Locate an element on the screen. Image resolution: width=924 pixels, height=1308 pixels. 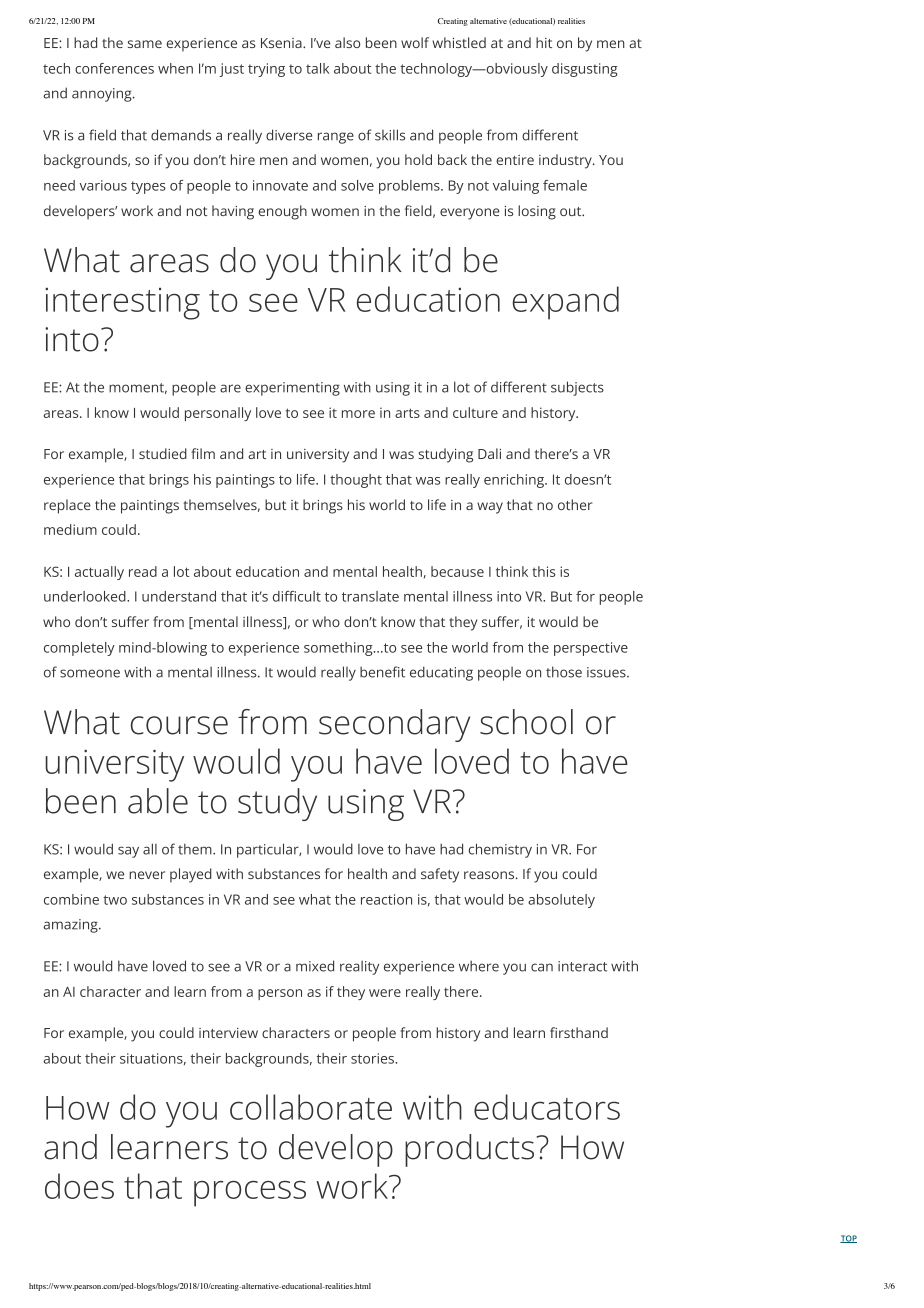
products is located at coordinates (469, 1150).
